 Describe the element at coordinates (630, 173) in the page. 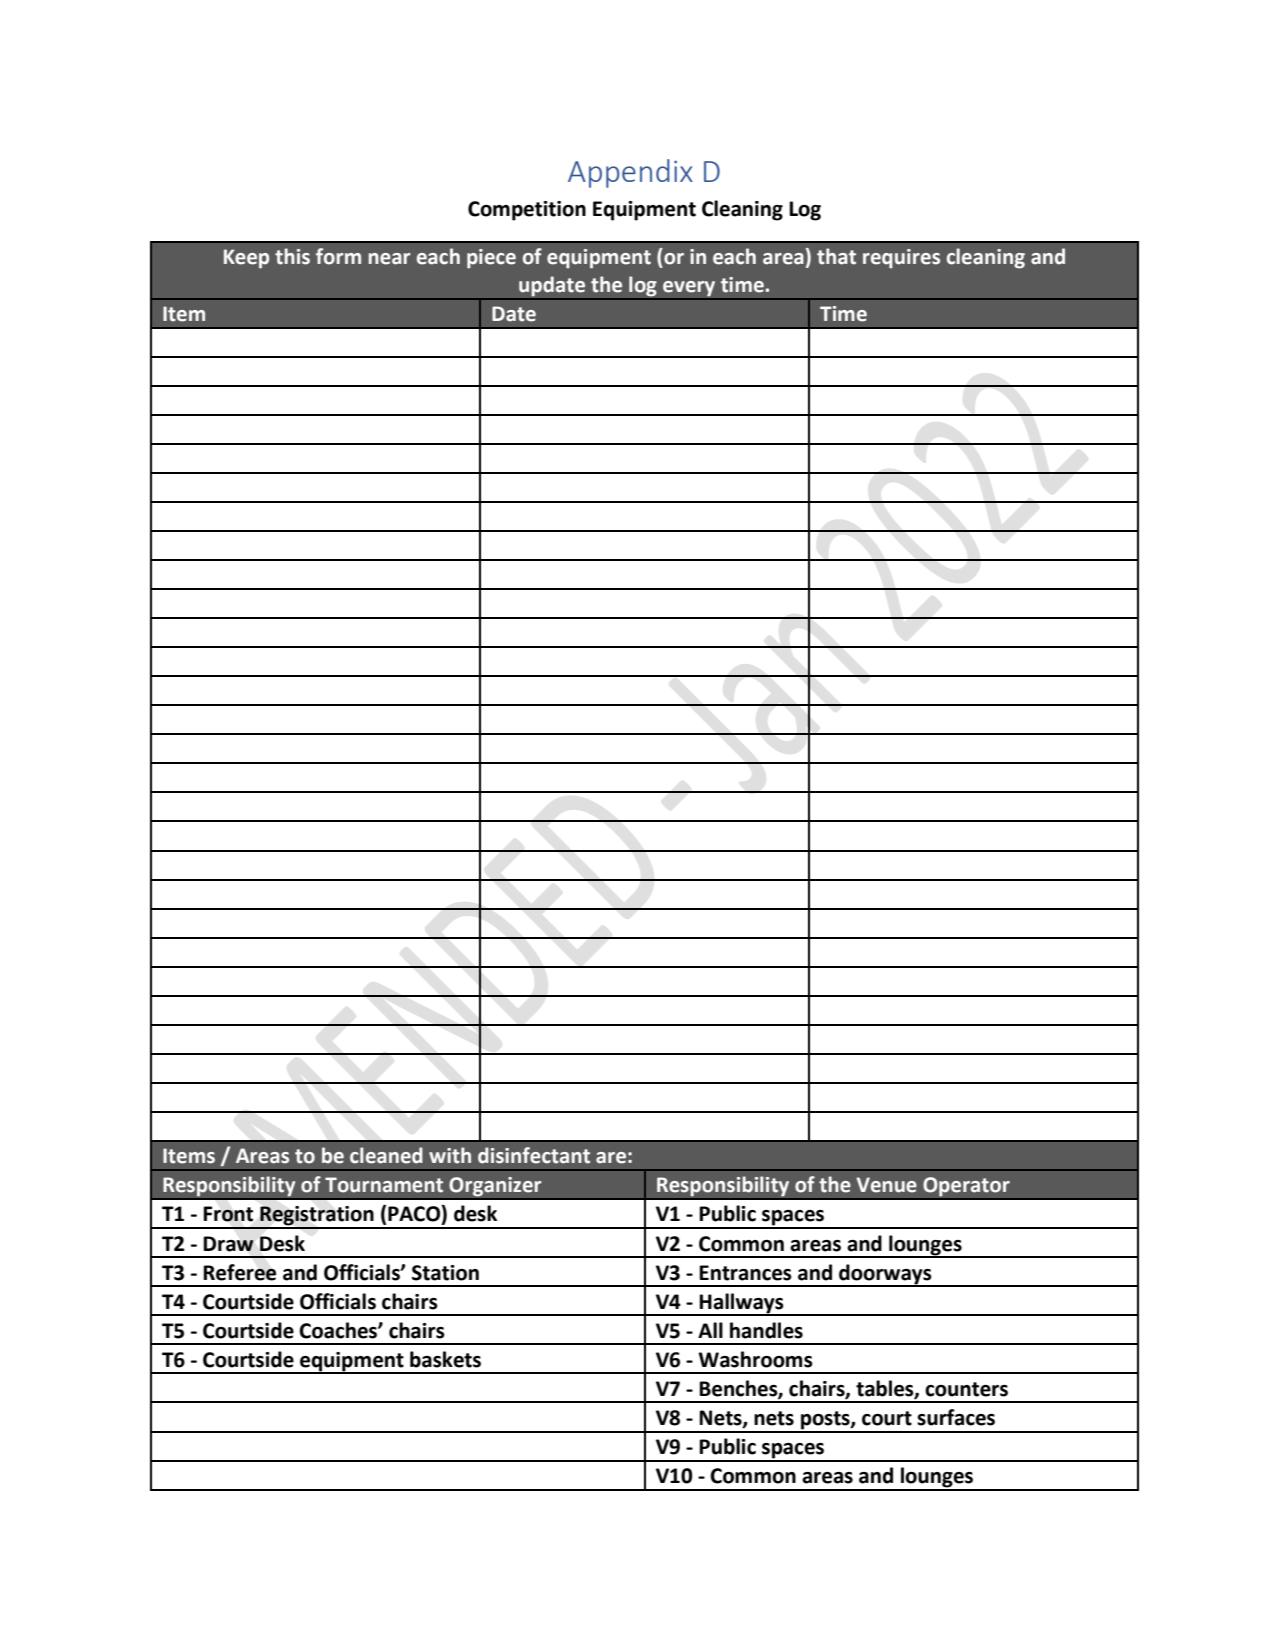

I see `Appendix` at that location.
